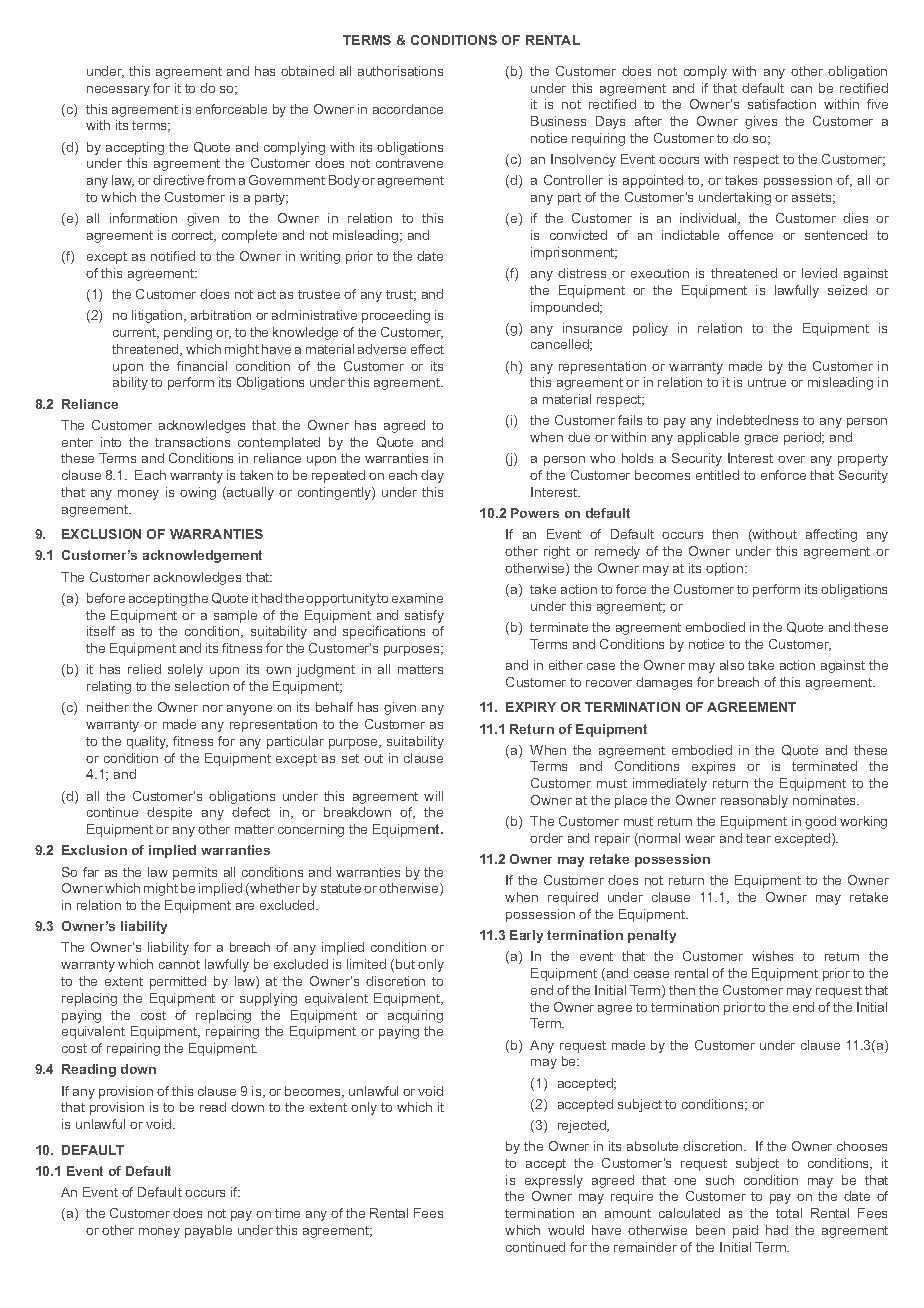 The width and height of the screenshot is (924, 1308). What do you see at coordinates (535, 513) in the screenshot?
I see `Powers` at bounding box center [535, 513].
